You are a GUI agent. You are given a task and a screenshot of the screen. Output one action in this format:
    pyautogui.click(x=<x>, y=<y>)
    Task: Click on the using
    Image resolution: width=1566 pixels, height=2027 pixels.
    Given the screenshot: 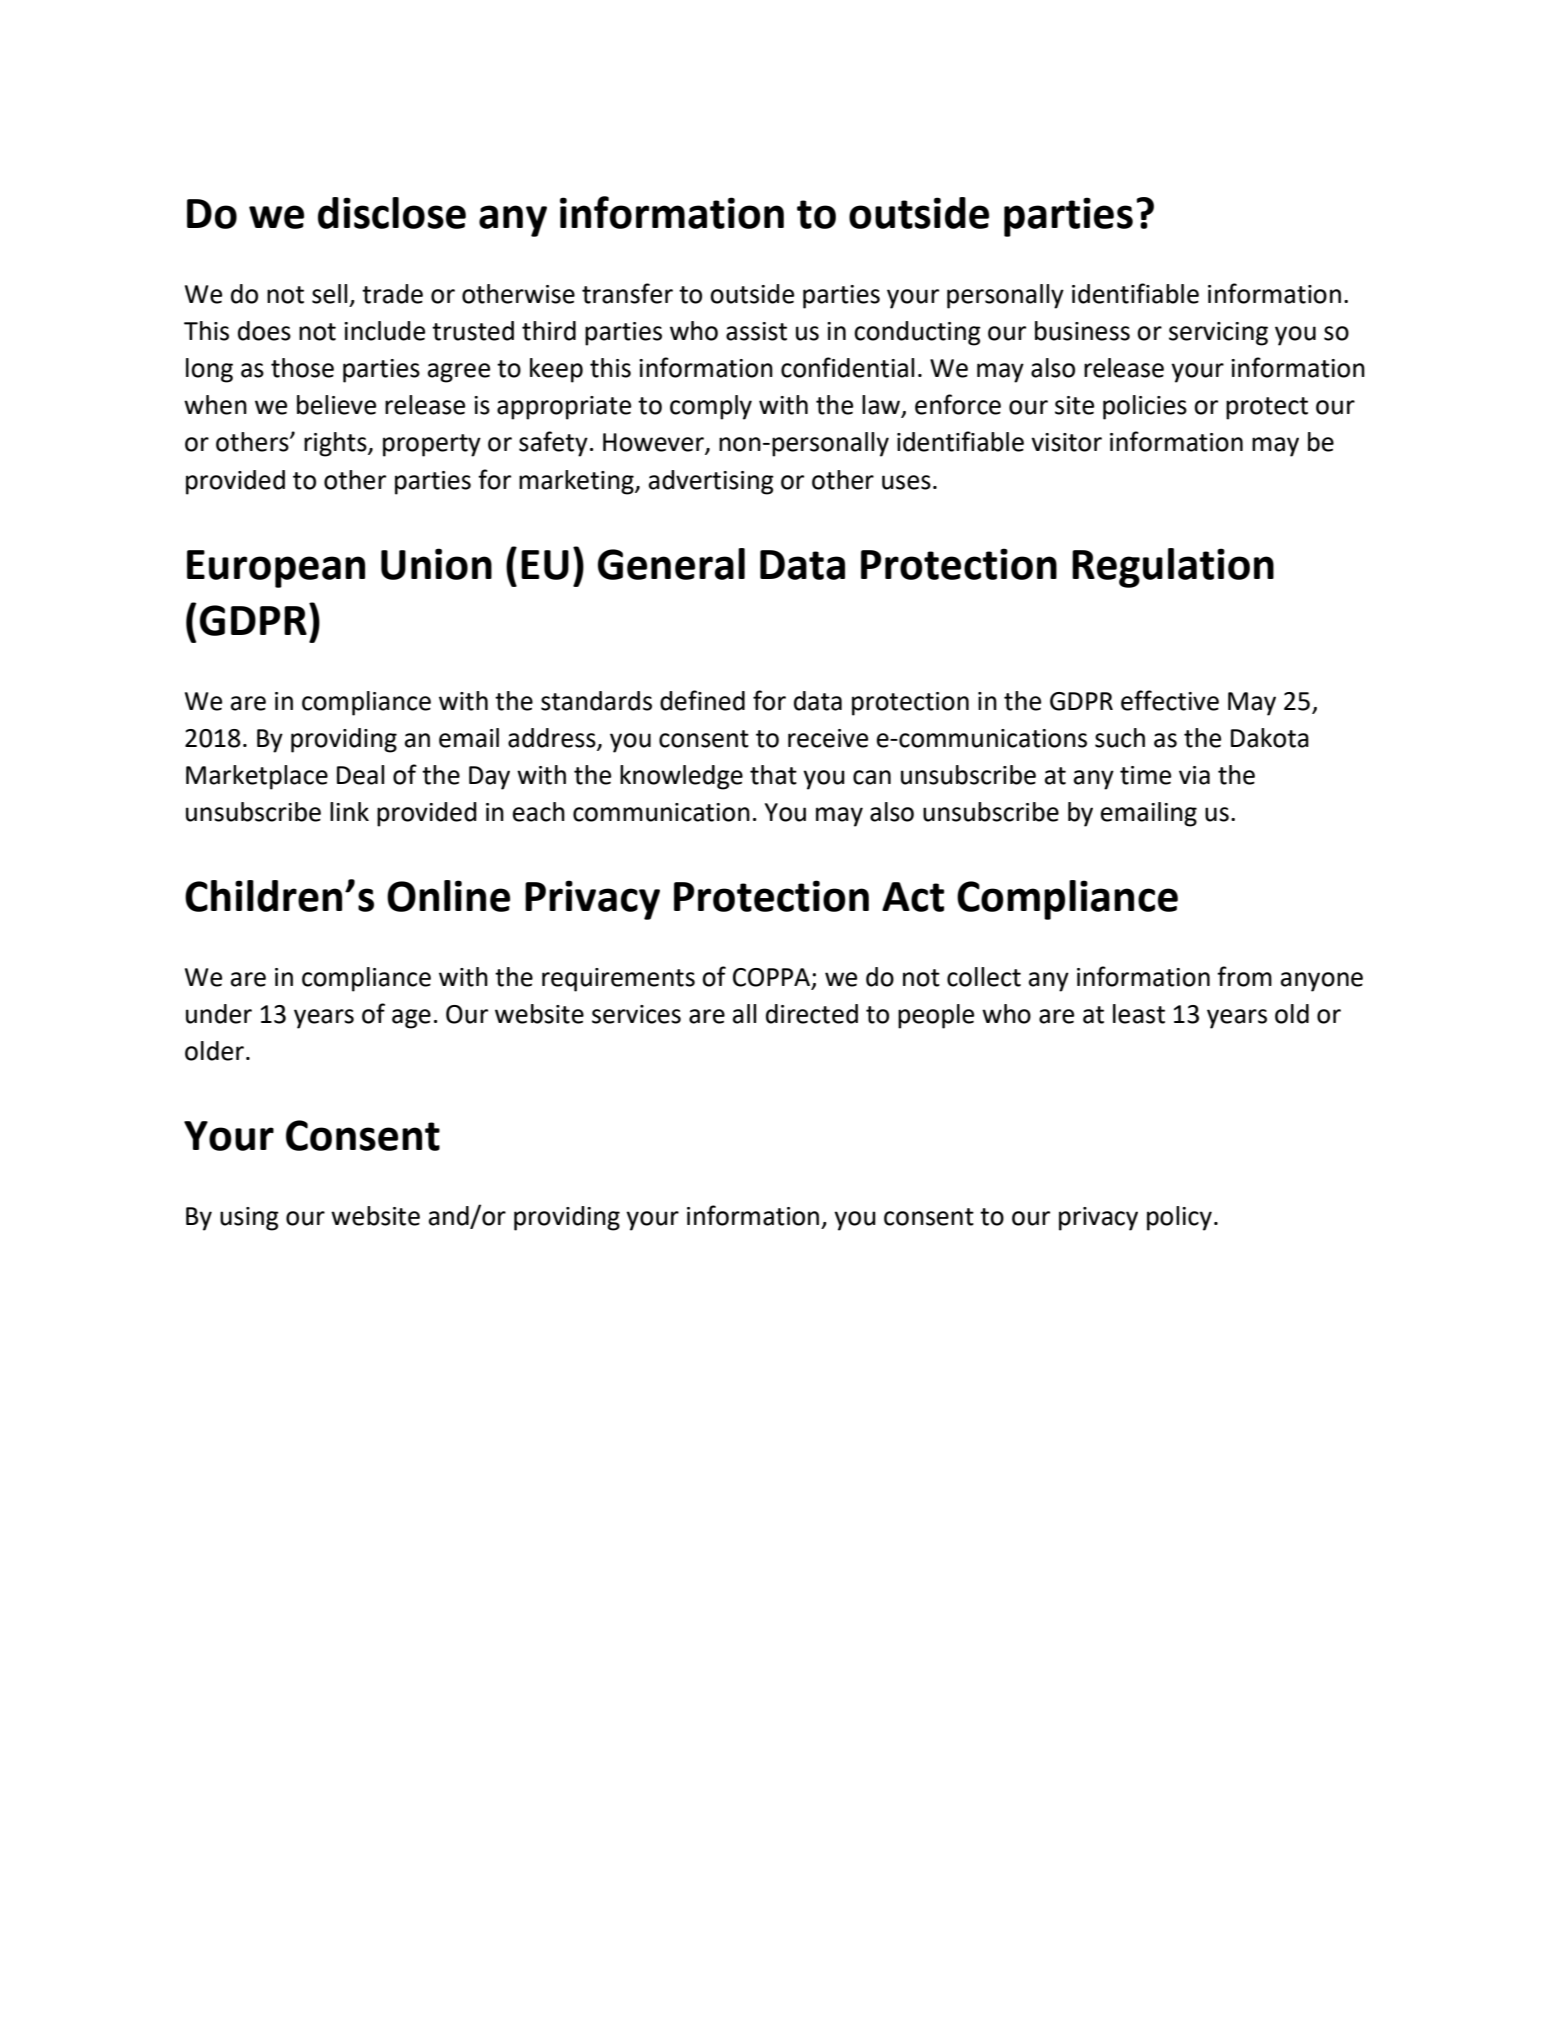 What is the action you would take?
    pyautogui.click(x=249, y=1219)
